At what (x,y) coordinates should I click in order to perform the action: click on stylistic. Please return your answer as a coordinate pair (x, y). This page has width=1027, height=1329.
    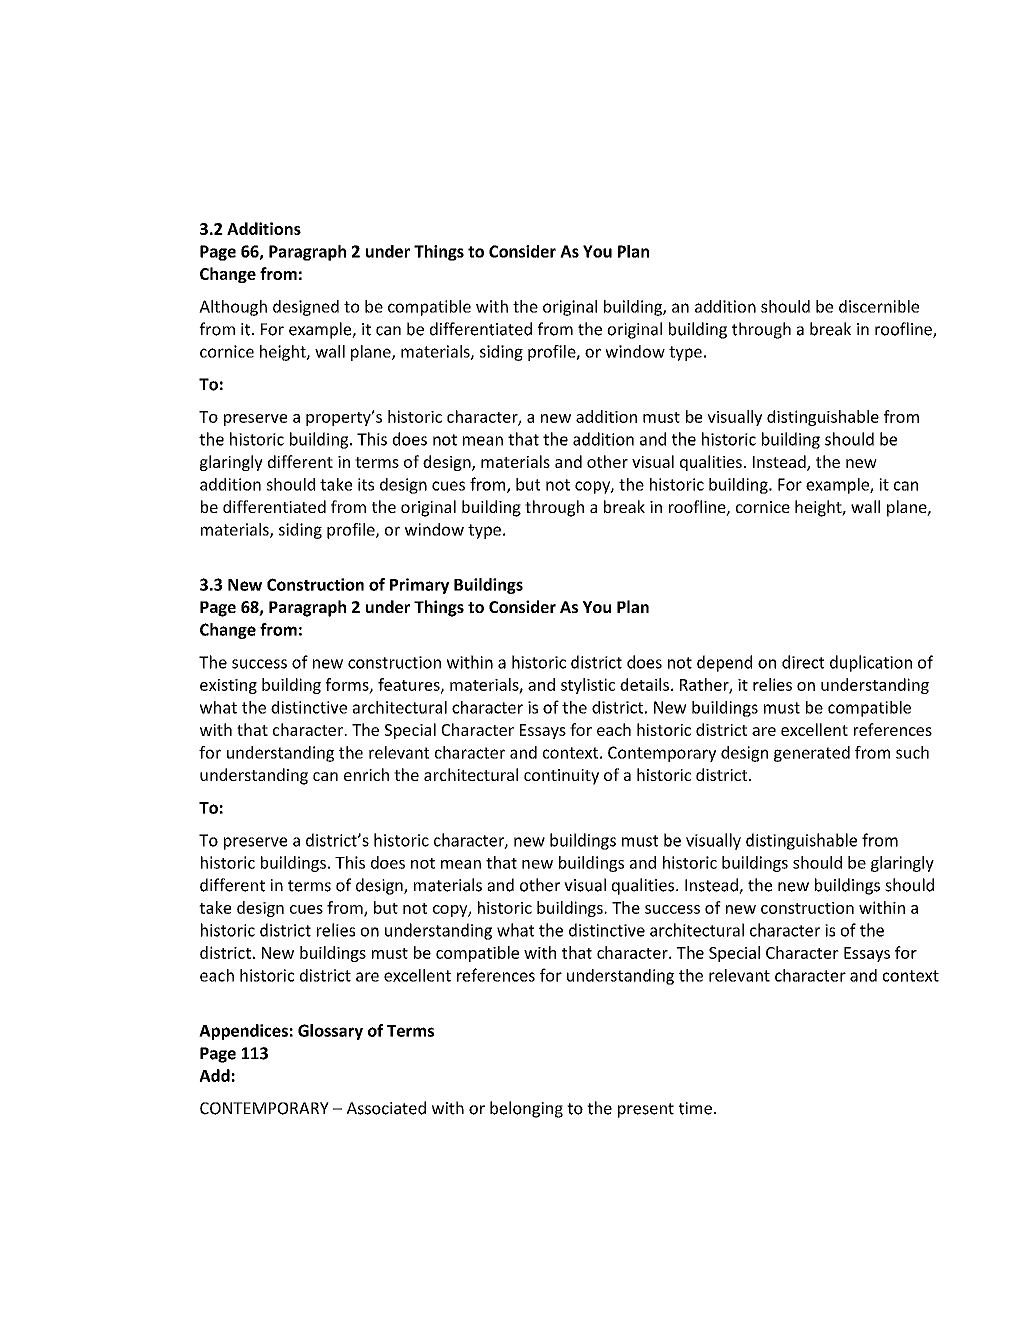
    Looking at the image, I should click on (588, 686).
